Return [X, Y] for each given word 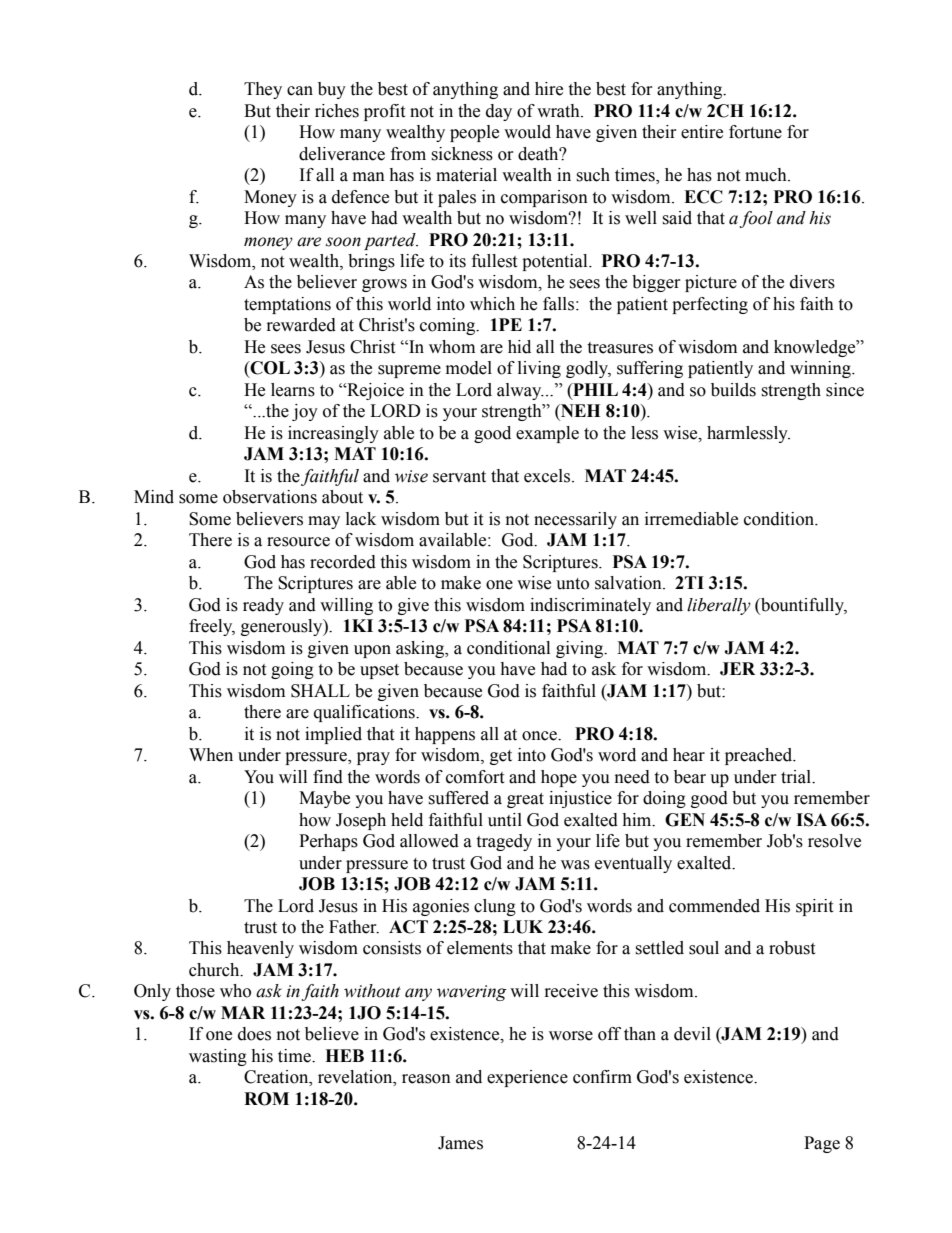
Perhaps [328, 842]
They [263, 90]
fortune [755, 132]
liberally [719, 606]
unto [572, 584]
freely [212, 627]
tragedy [504, 842]
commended [714, 906]
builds [733, 390]
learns [293, 390]
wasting [218, 1057]
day [499, 112]
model [469, 368]
